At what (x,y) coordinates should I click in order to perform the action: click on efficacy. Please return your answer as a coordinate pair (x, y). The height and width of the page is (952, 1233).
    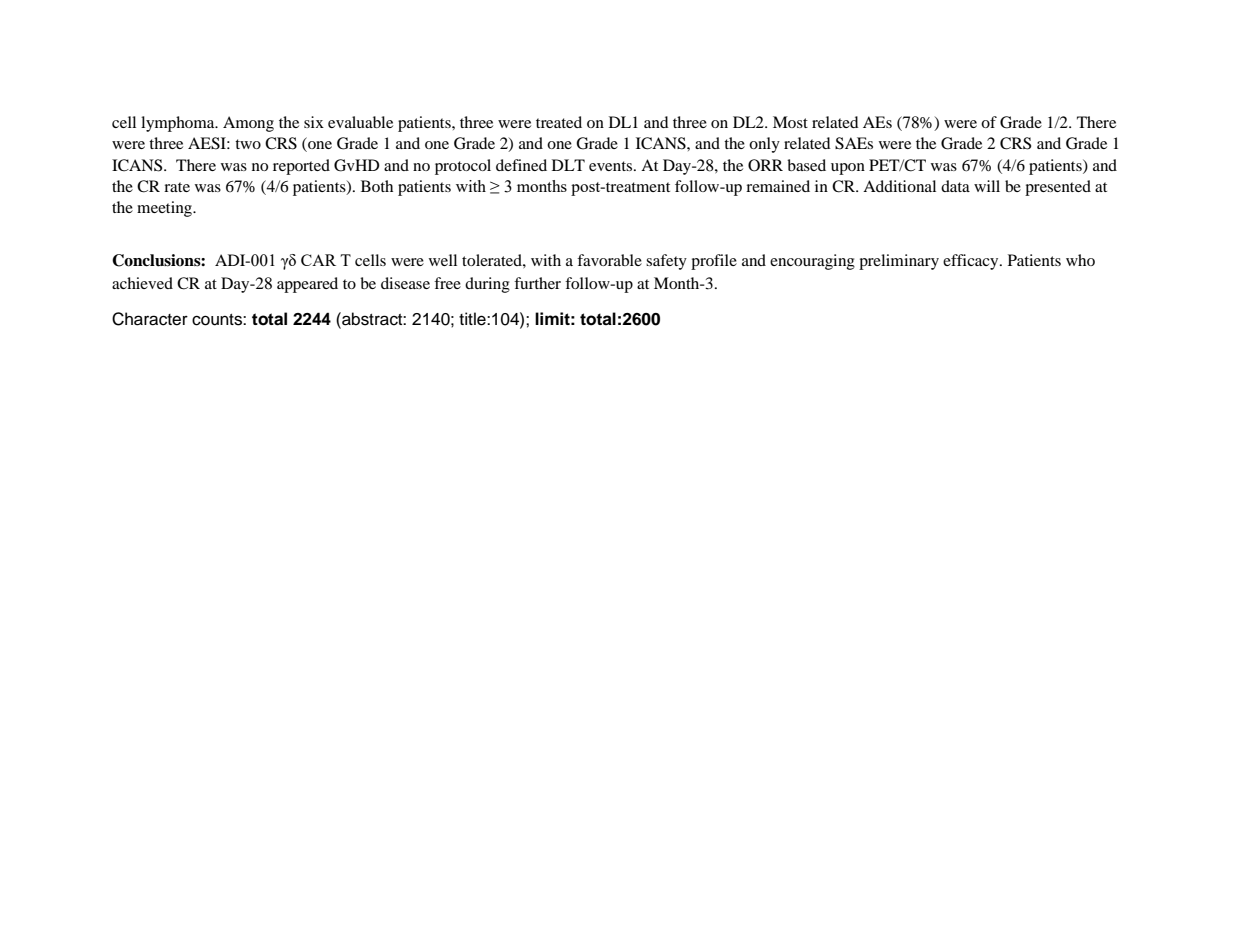
    Looking at the image, I should click on (972, 262).
